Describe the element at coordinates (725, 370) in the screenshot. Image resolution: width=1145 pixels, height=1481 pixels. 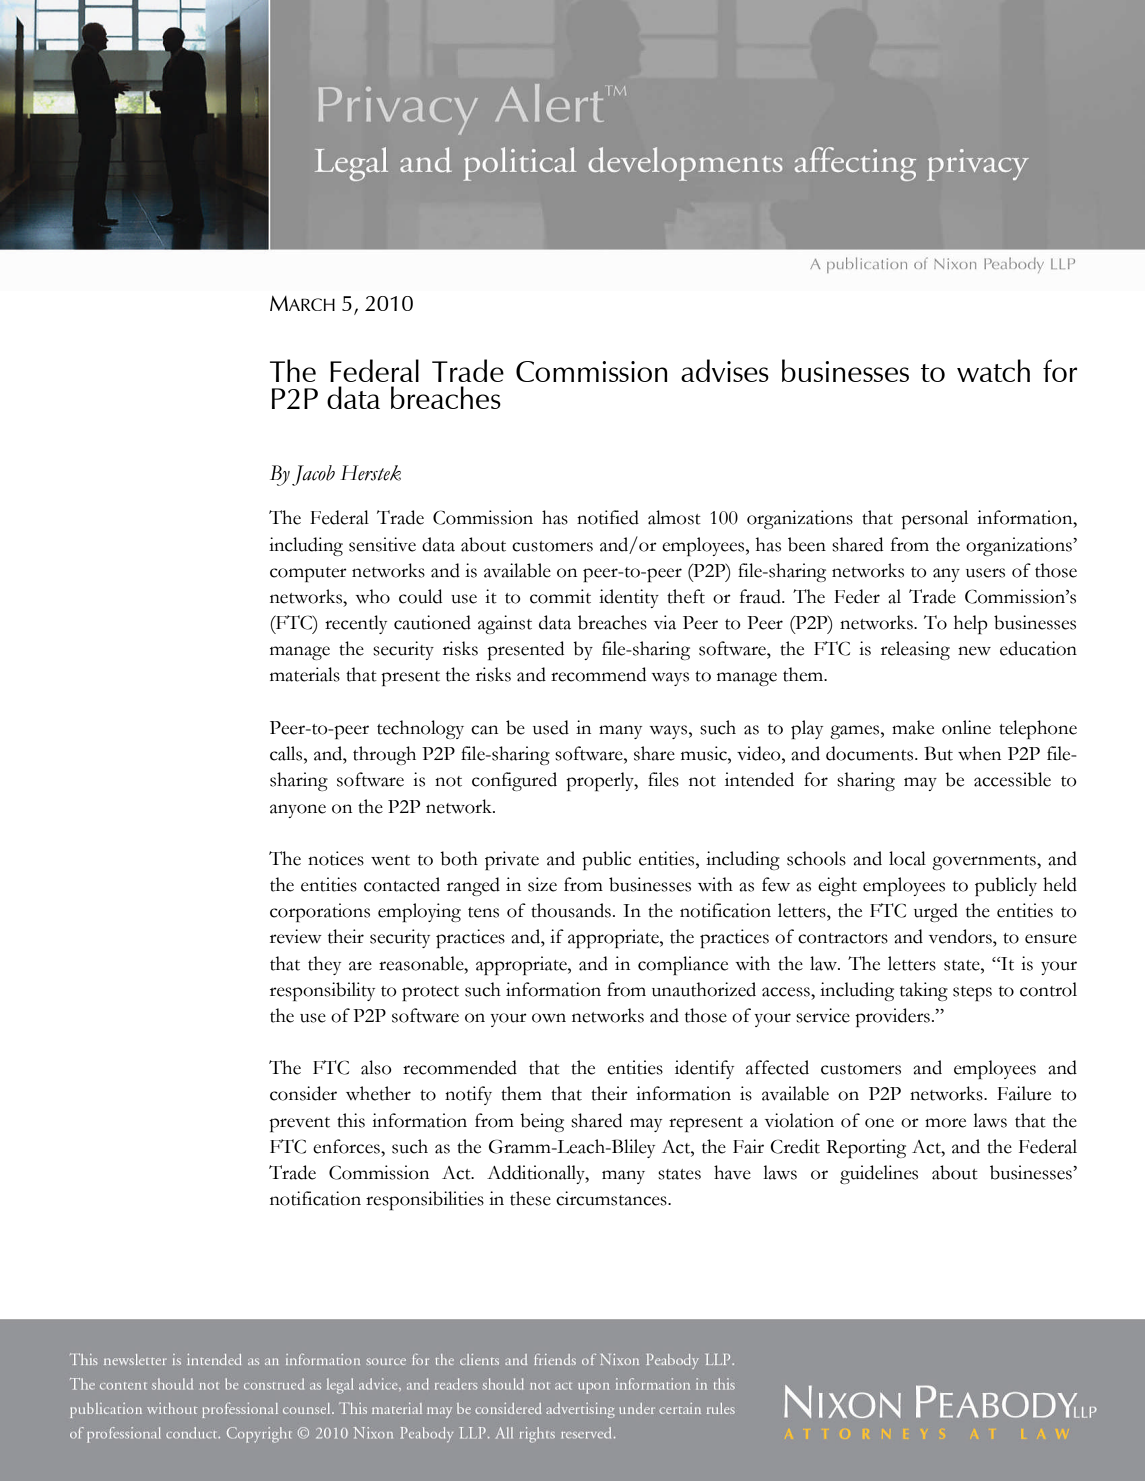
I see `advises` at that location.
